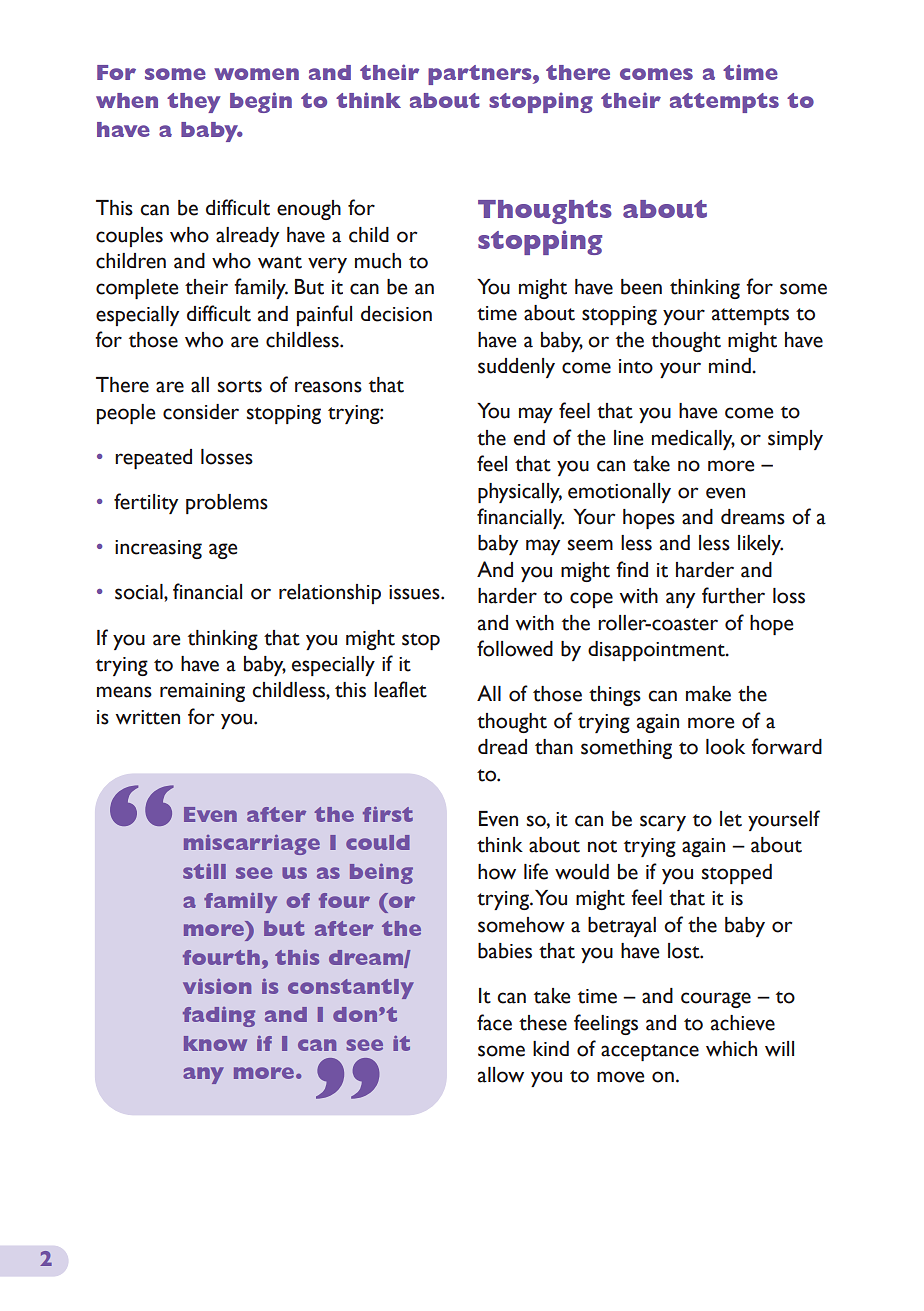 The image size is (924, 1311). I want to click on end, so click(529, 438).
